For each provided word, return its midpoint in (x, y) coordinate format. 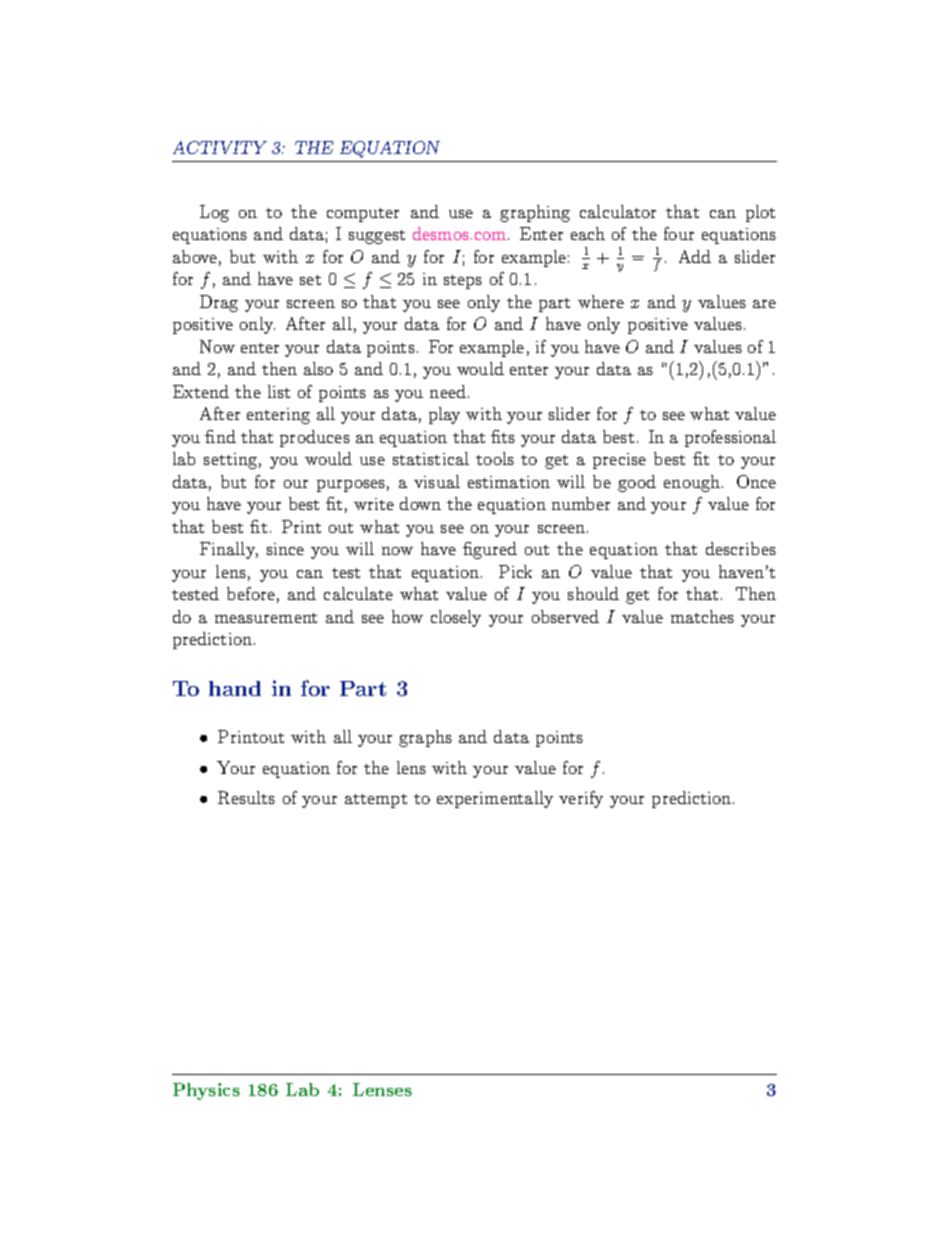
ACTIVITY (220, 147)
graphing (535, 213)
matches (702, 616)
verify (581, 799)
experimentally (495, 799)
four (679, 233)
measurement (266, 618)
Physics (206, 1091)
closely (456, 618)
